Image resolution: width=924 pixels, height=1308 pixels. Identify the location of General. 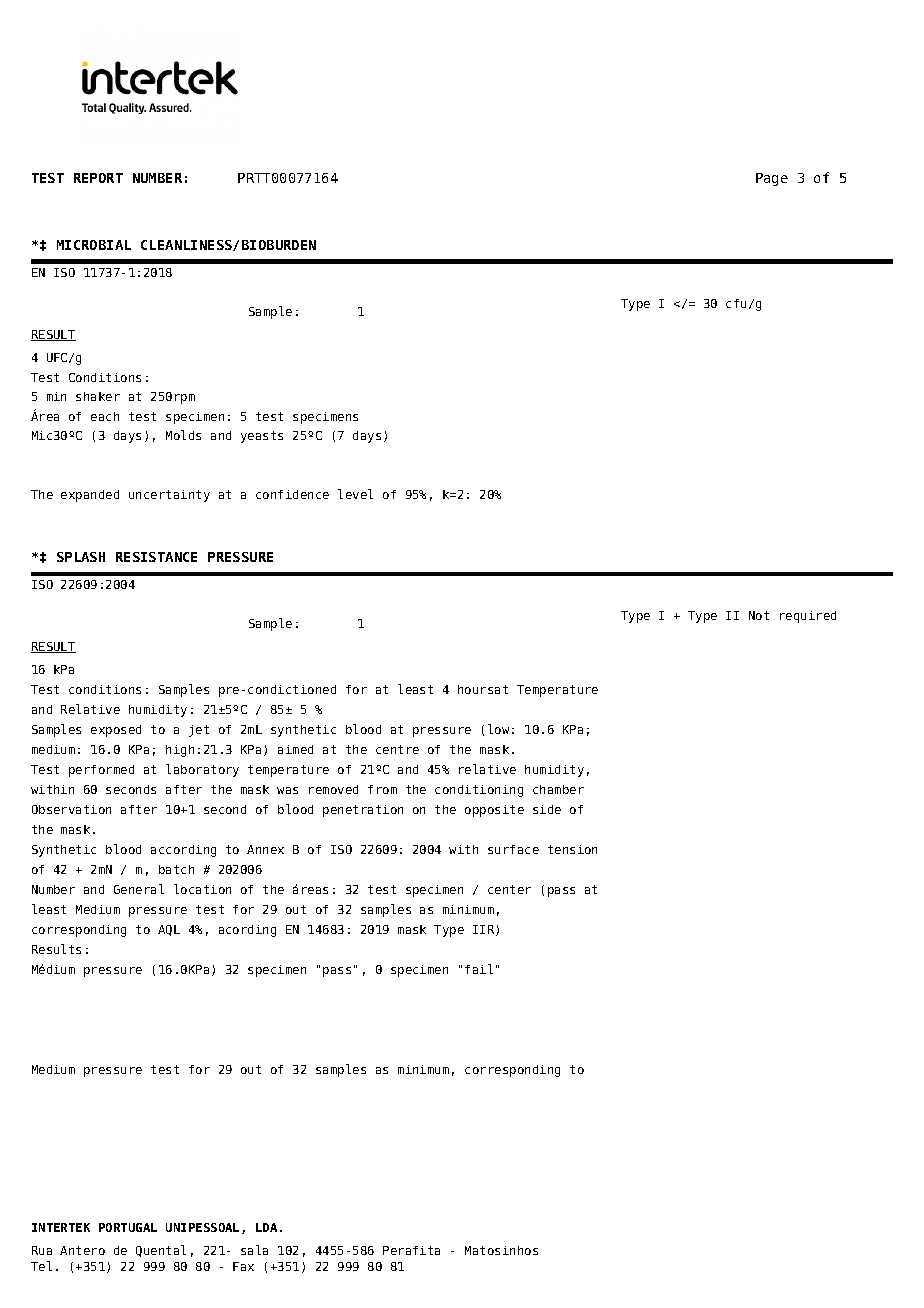
(139, 889).
